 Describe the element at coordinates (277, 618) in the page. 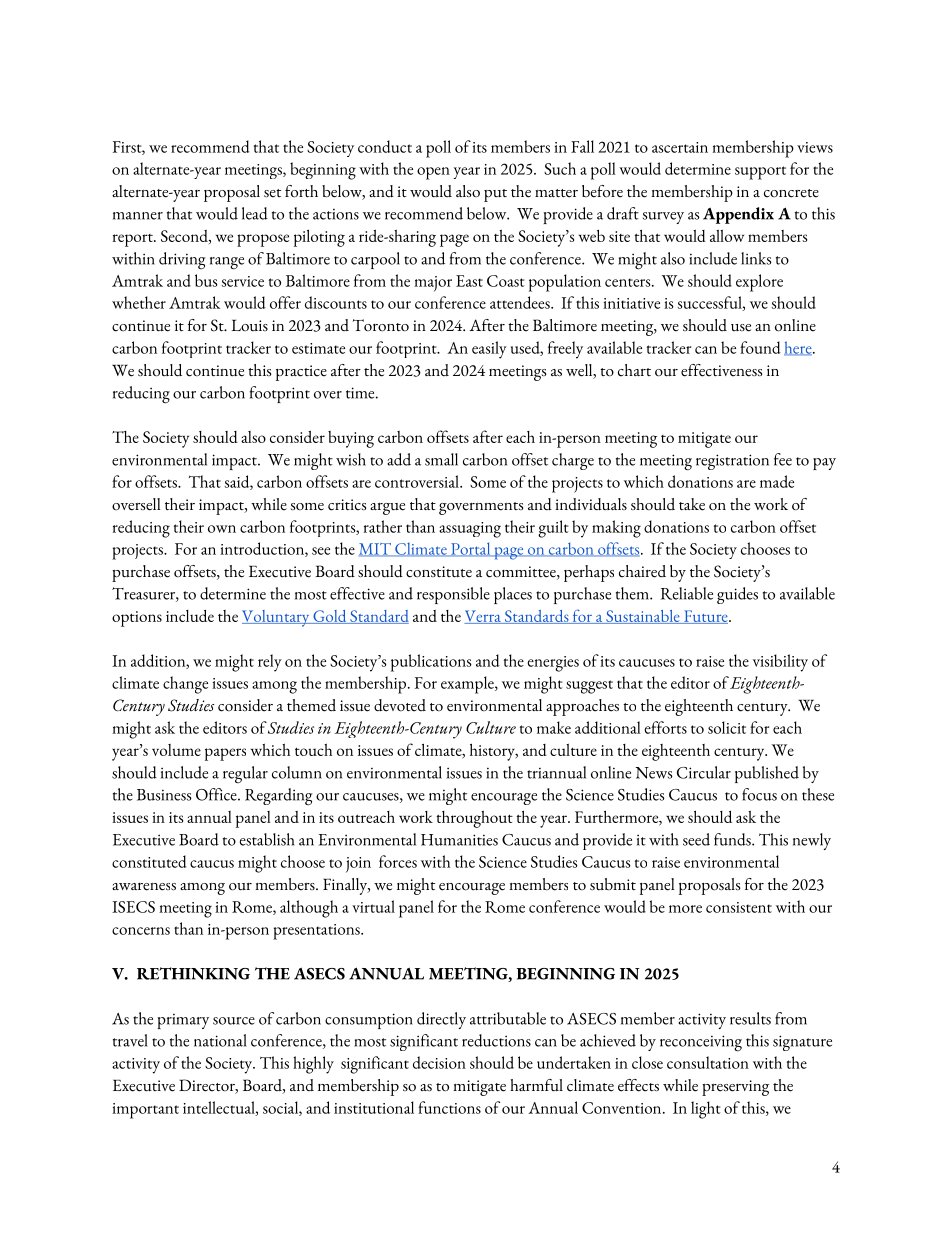

I see `Voluntary` at that location.
